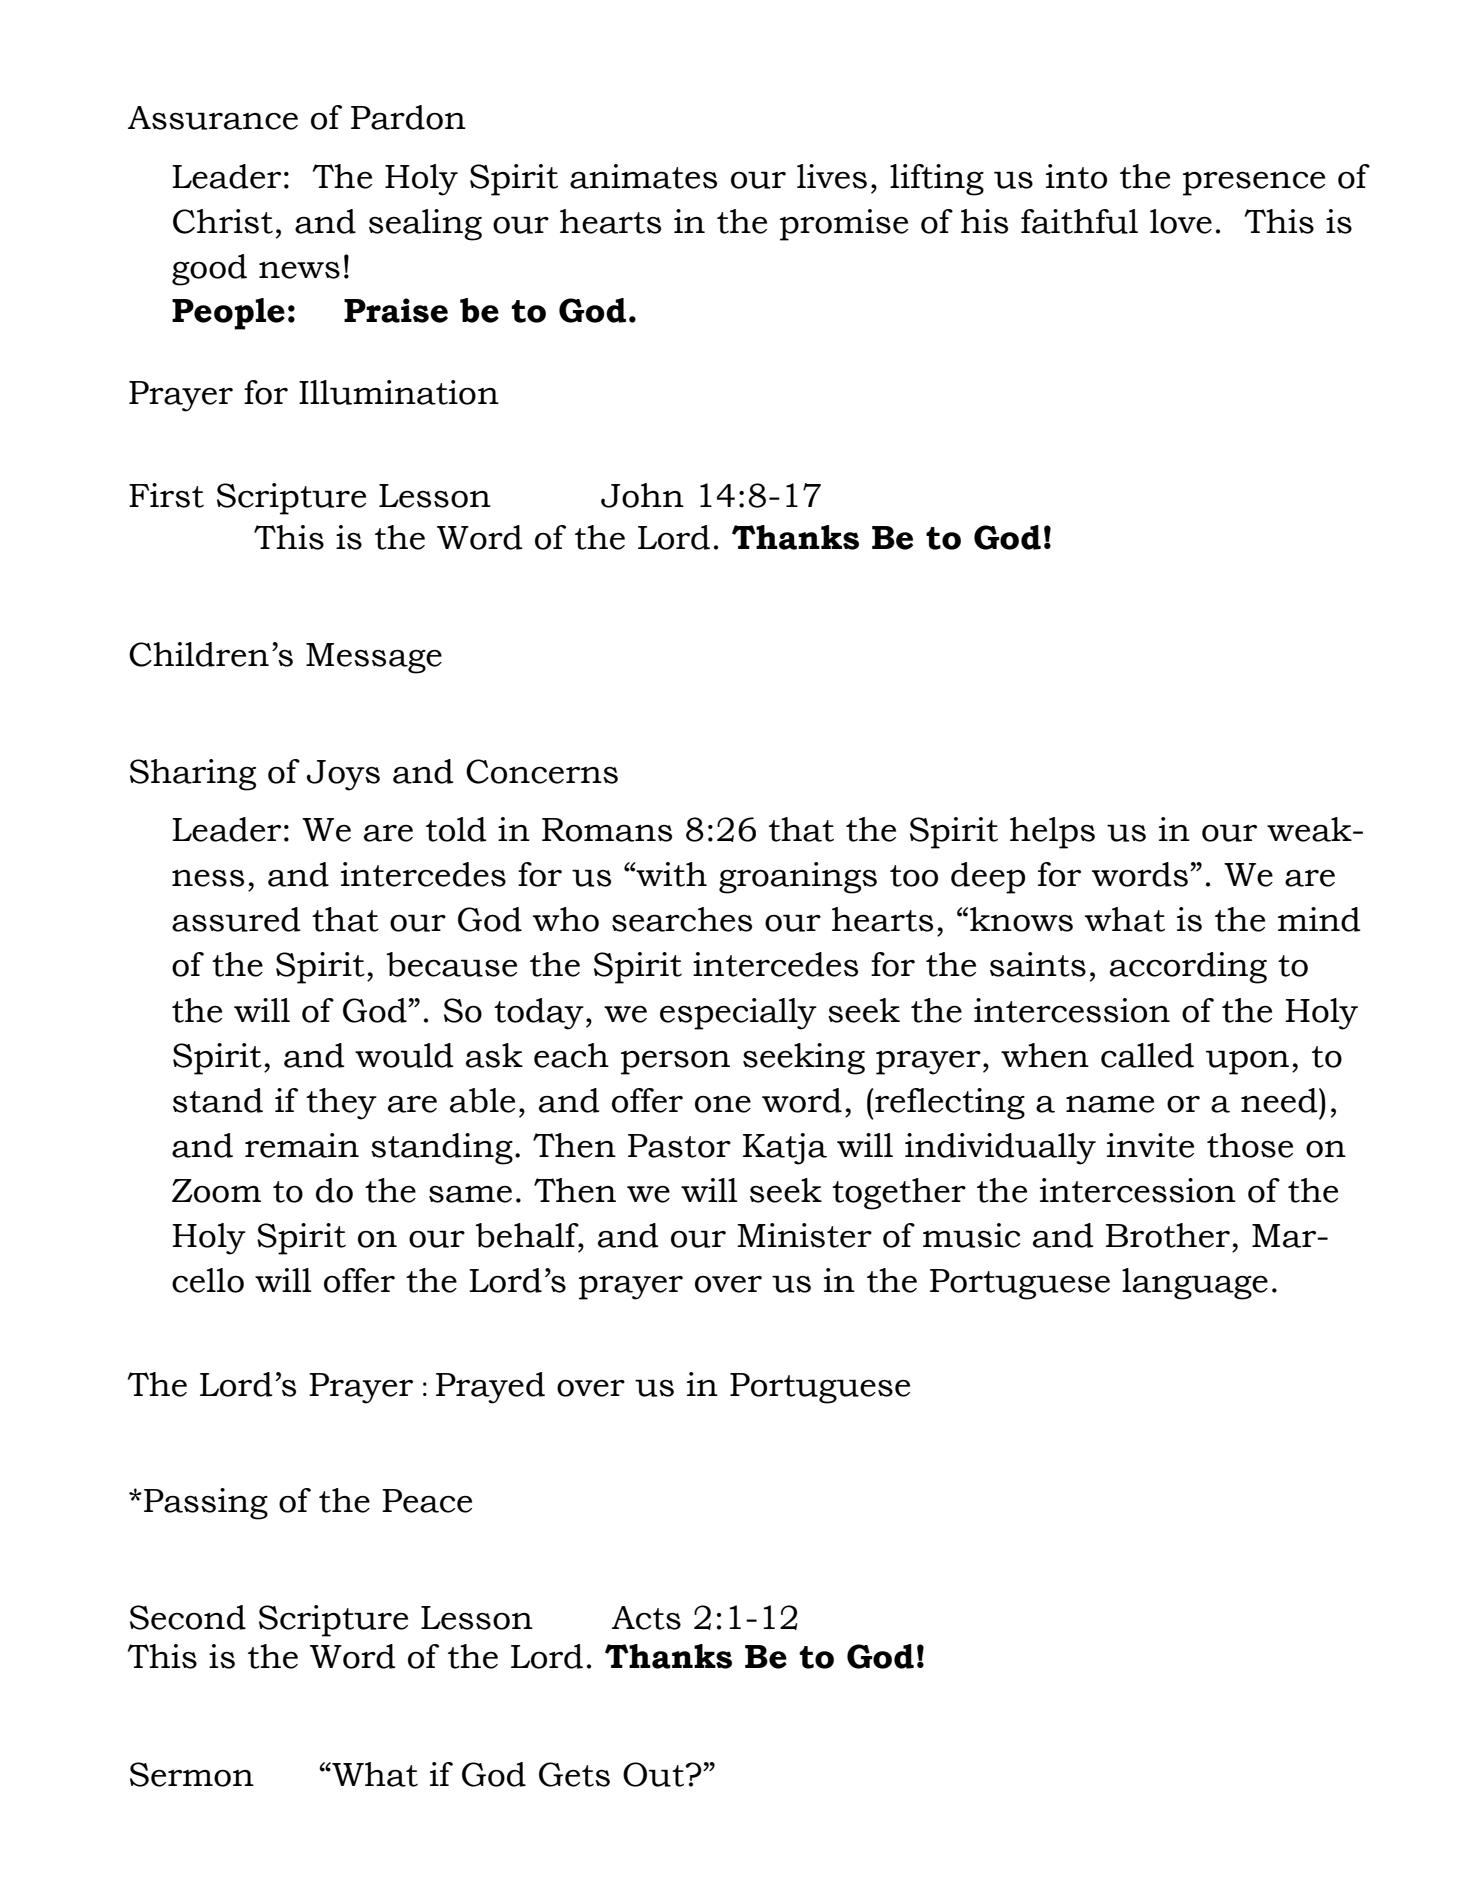 The height and width of the page is (1891, 1461). I want to click on lives, so click(832, 176).
